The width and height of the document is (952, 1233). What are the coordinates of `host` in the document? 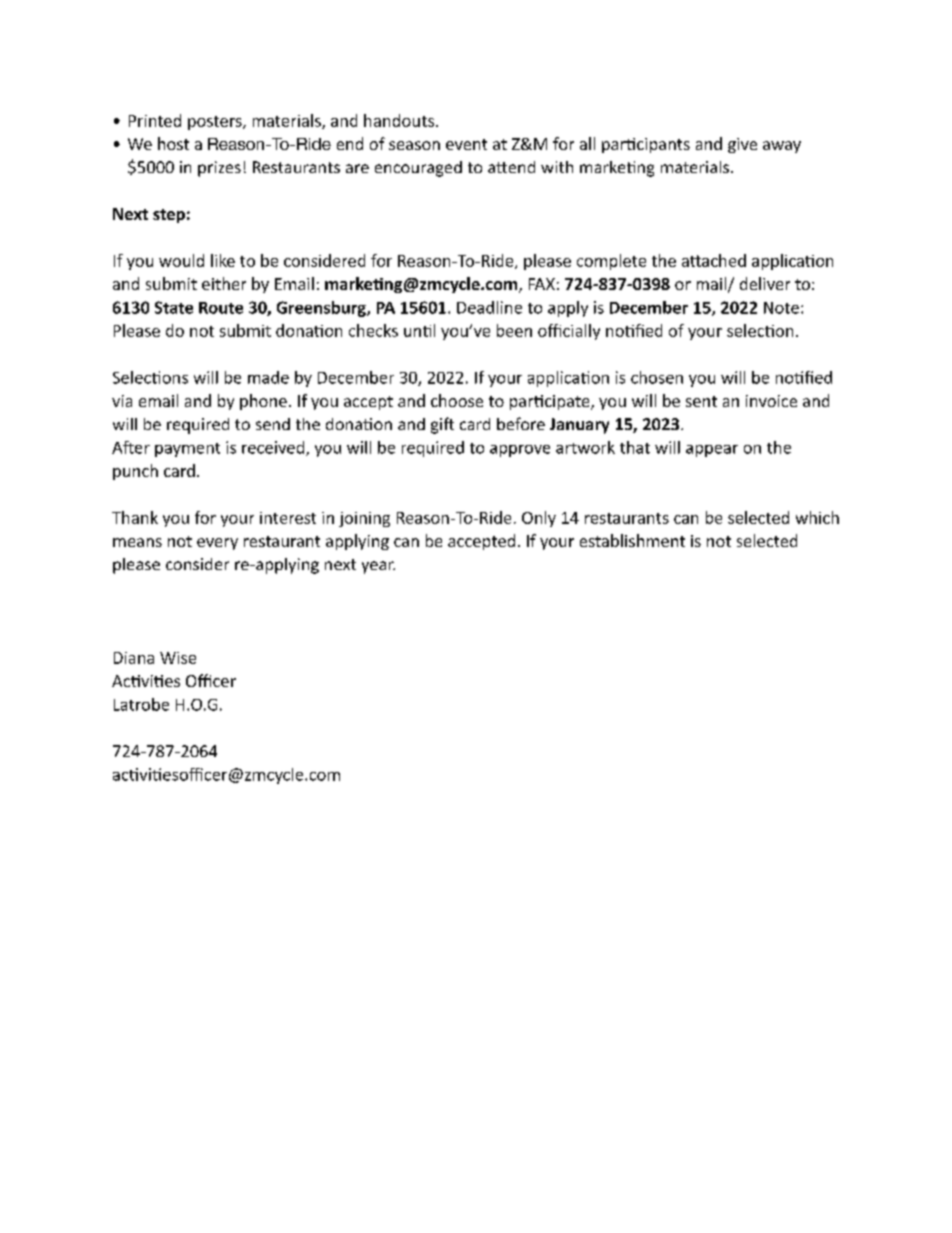 It's located at (173, 143).
